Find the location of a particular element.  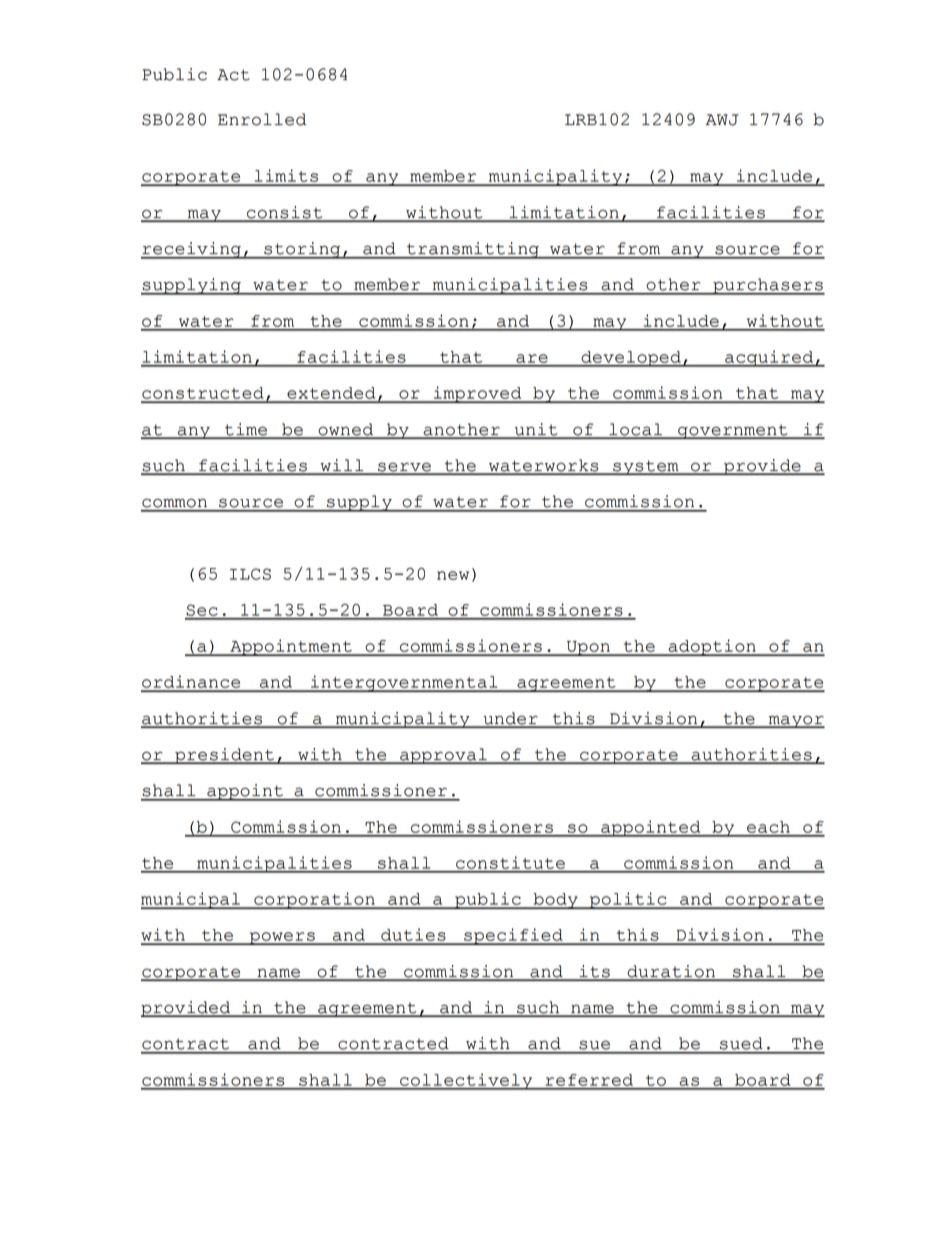

collectively is located at coordinates (466, 1081).
